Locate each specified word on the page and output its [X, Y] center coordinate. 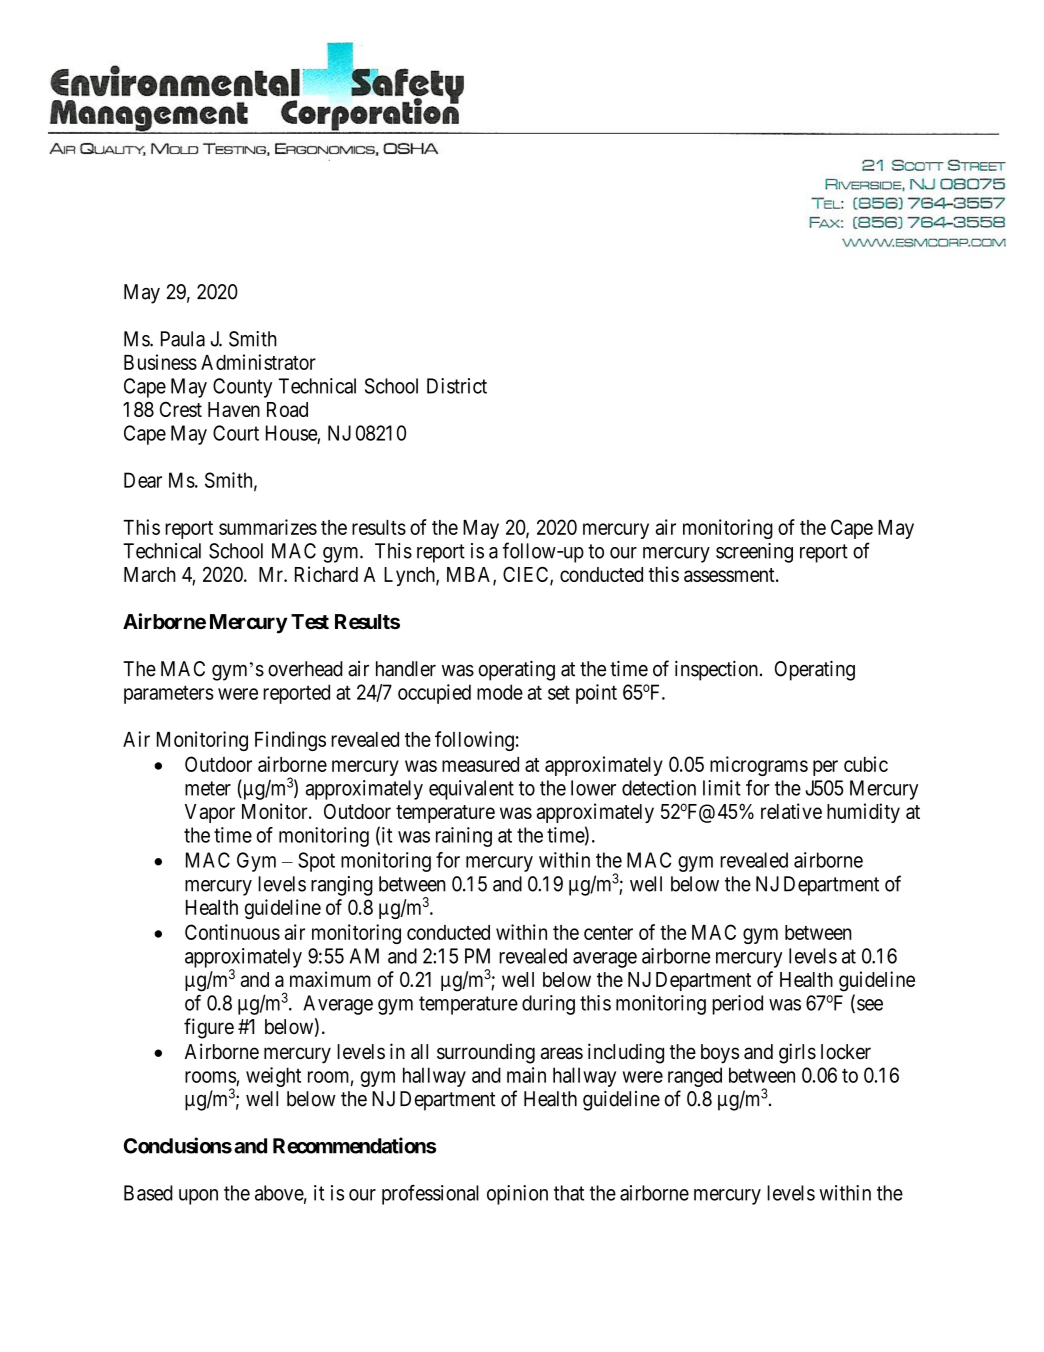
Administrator [258, 362]
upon [198, 1197]
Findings [290, 741]
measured [480, 764]
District [457, 386]
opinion [517, 1195]
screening [754, 553]
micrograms [759, 766]
